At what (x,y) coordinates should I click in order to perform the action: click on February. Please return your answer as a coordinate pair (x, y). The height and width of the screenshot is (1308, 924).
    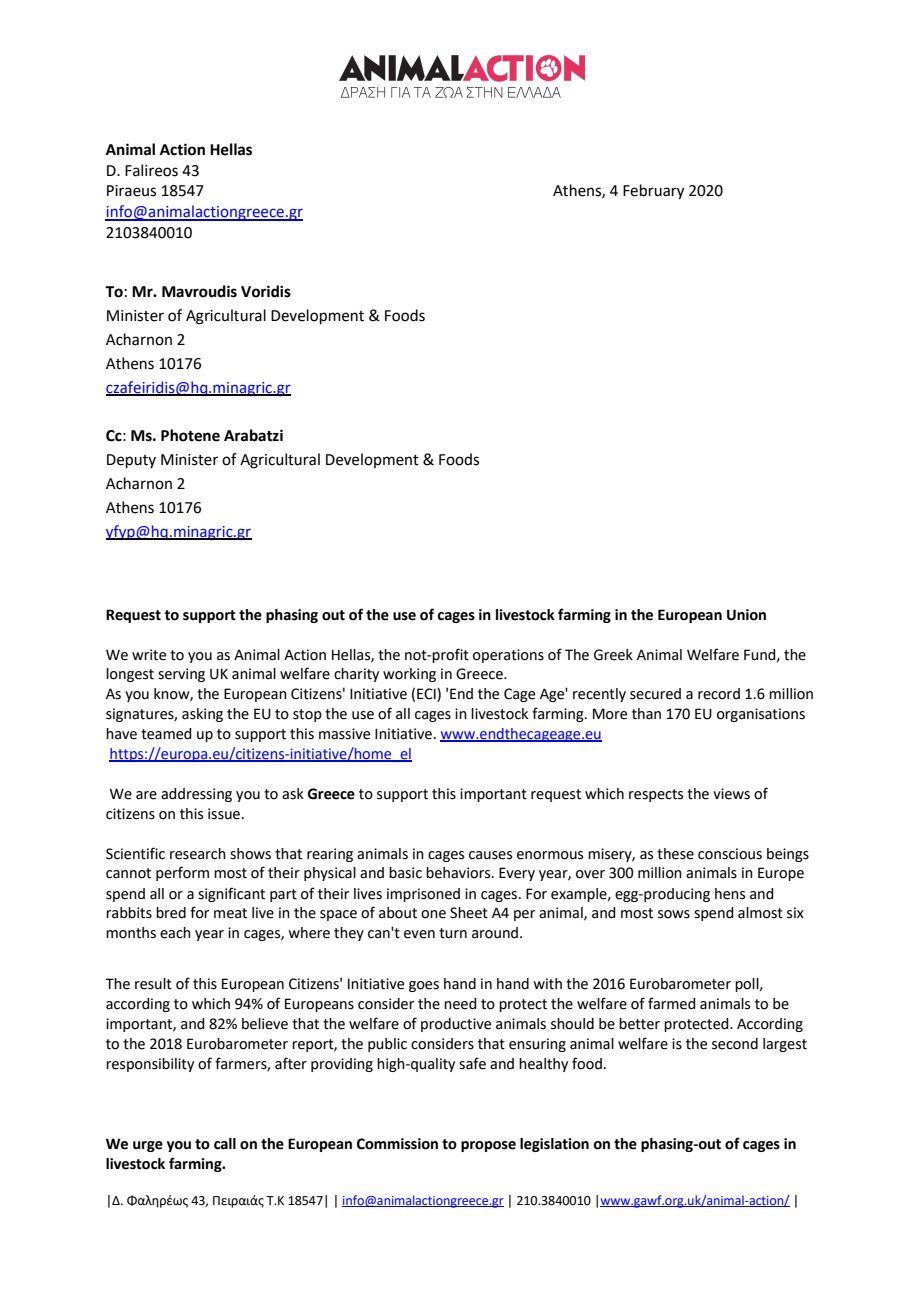
    Looking at the image, I should click on (653, 192).
